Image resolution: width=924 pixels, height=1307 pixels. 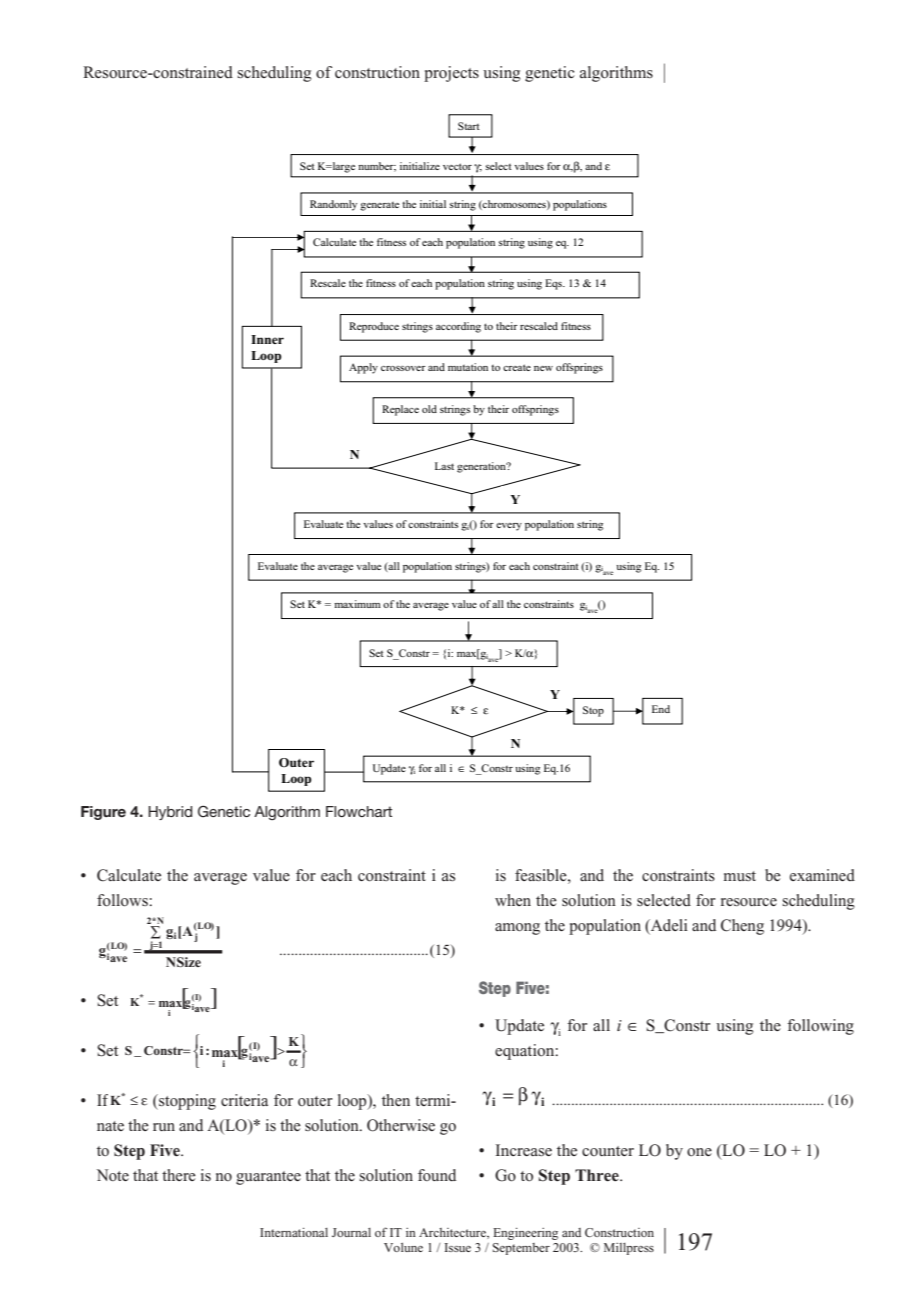 I want to click on Start, so click(x=469, y=126).
